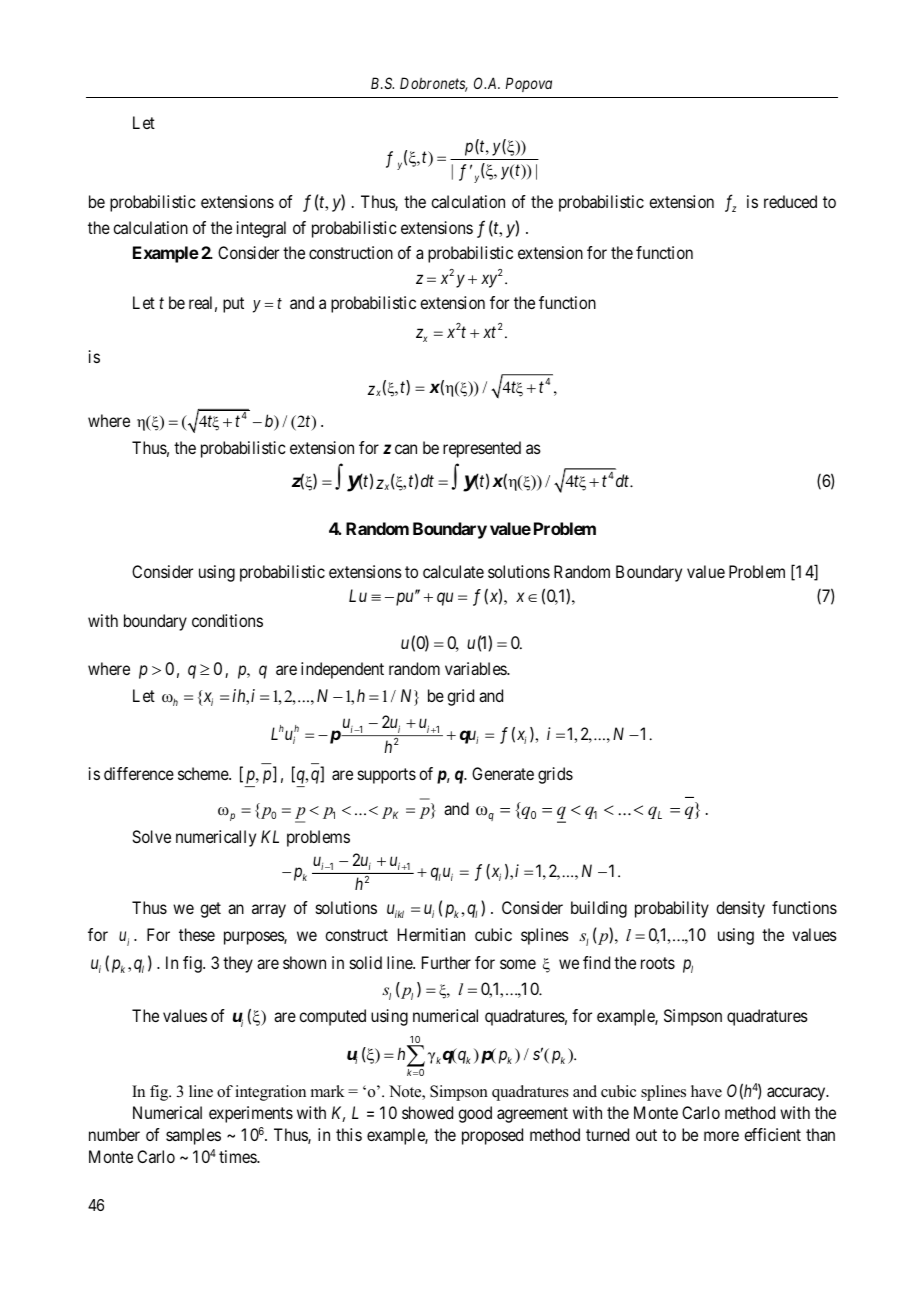 The height and width of the page is (1308, 924). What do you see at coordinates (476, 668) in the page?
I see `variables` at bounding box center [476, 668].
